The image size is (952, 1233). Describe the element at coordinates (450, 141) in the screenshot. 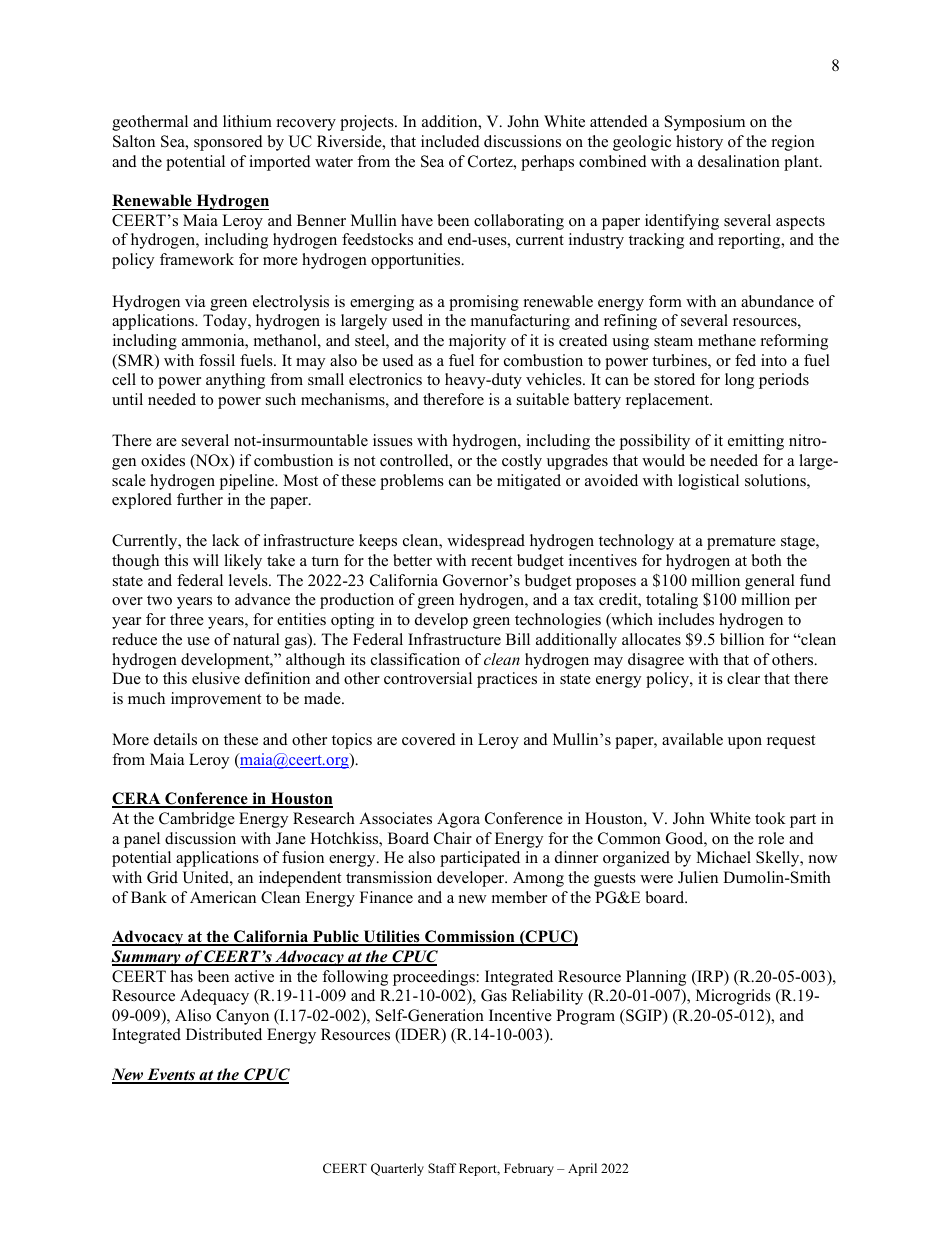

I see `included` at that location.
